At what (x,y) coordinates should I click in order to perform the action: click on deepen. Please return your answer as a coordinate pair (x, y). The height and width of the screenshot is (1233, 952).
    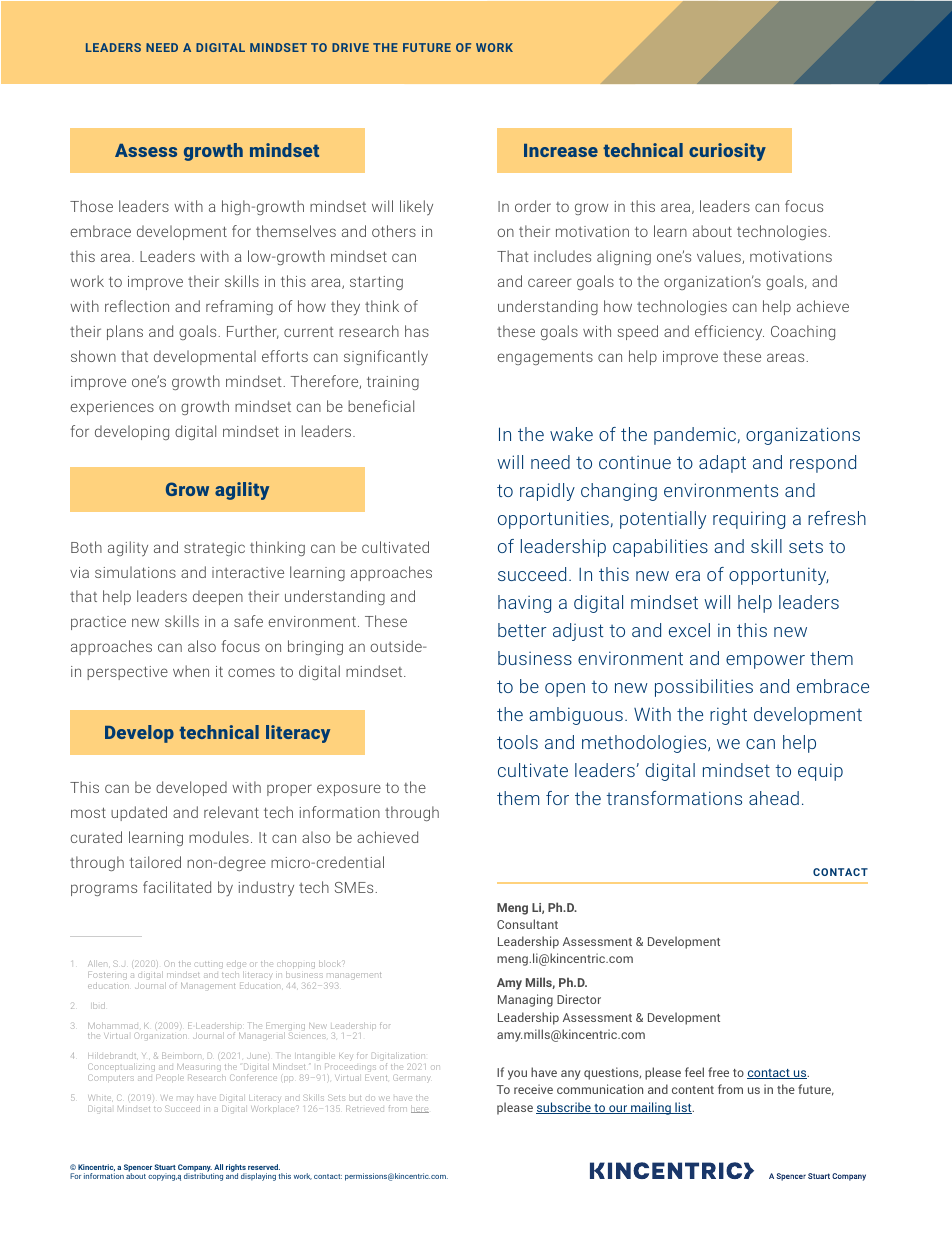
    Looking at the image, I should click on (218, 597).
